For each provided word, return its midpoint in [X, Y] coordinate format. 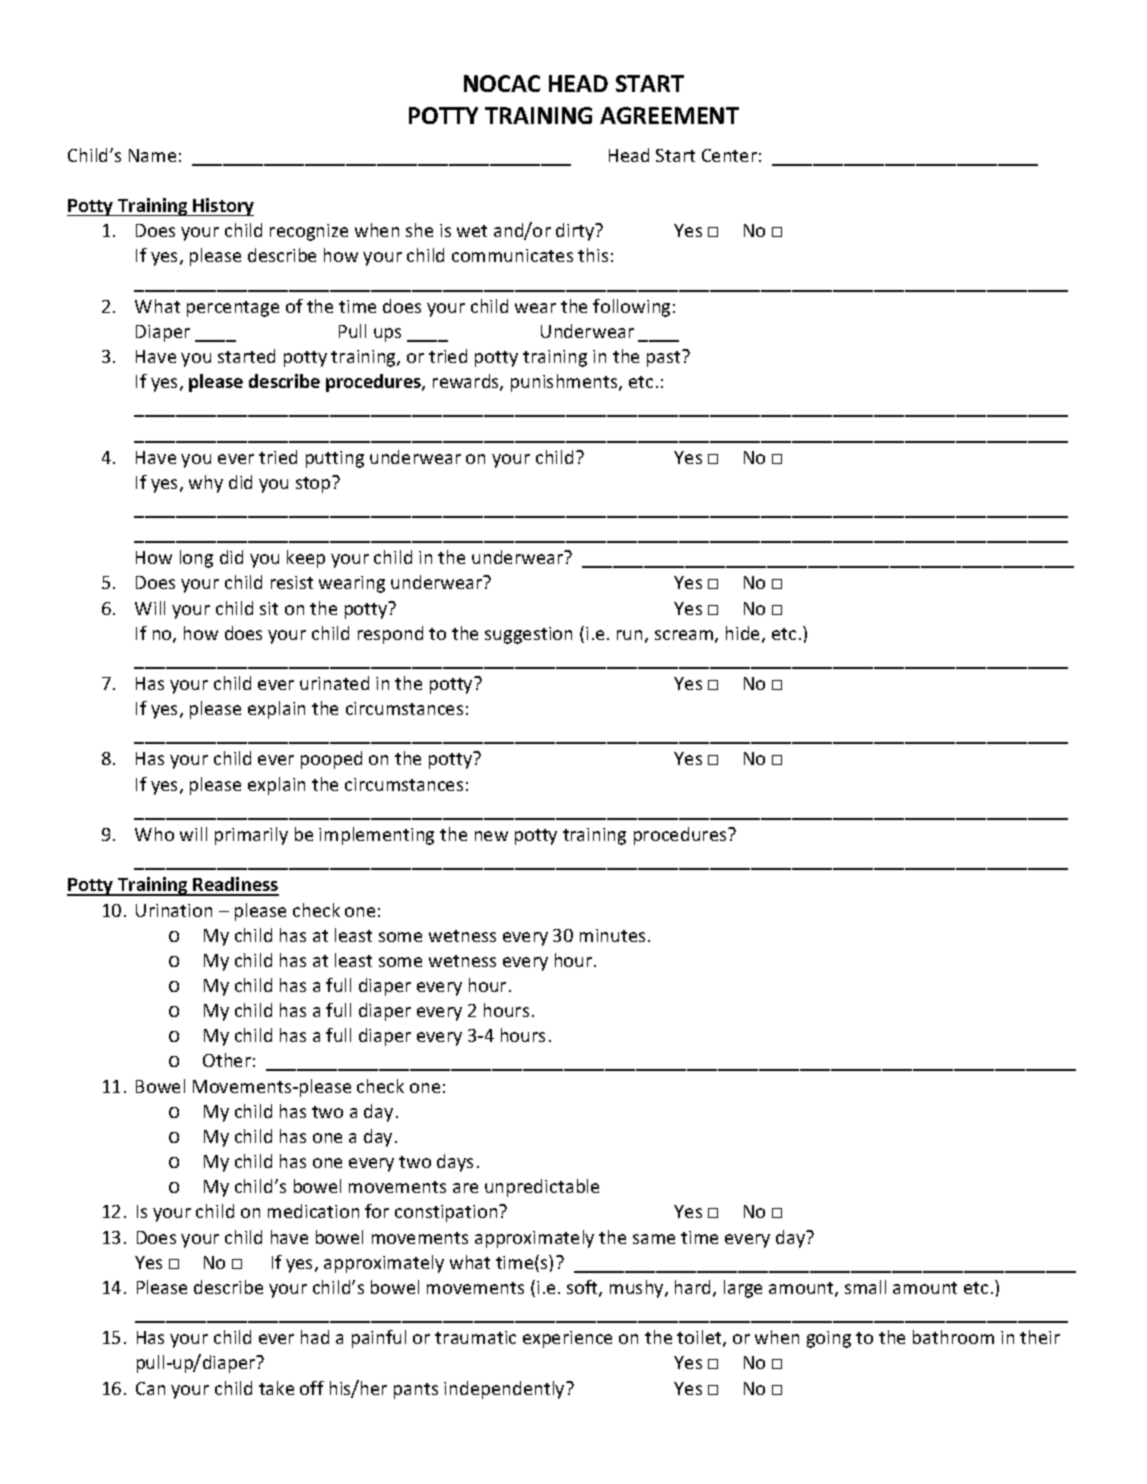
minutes [612, 935]
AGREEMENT [669, 115]
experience [567, 1339]
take [276, 1388]
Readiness [235, 886]
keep [306, 559]
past [665, 358]
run [629, 635]
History [223, 207]
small [865, 1287]
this [593, 255]
